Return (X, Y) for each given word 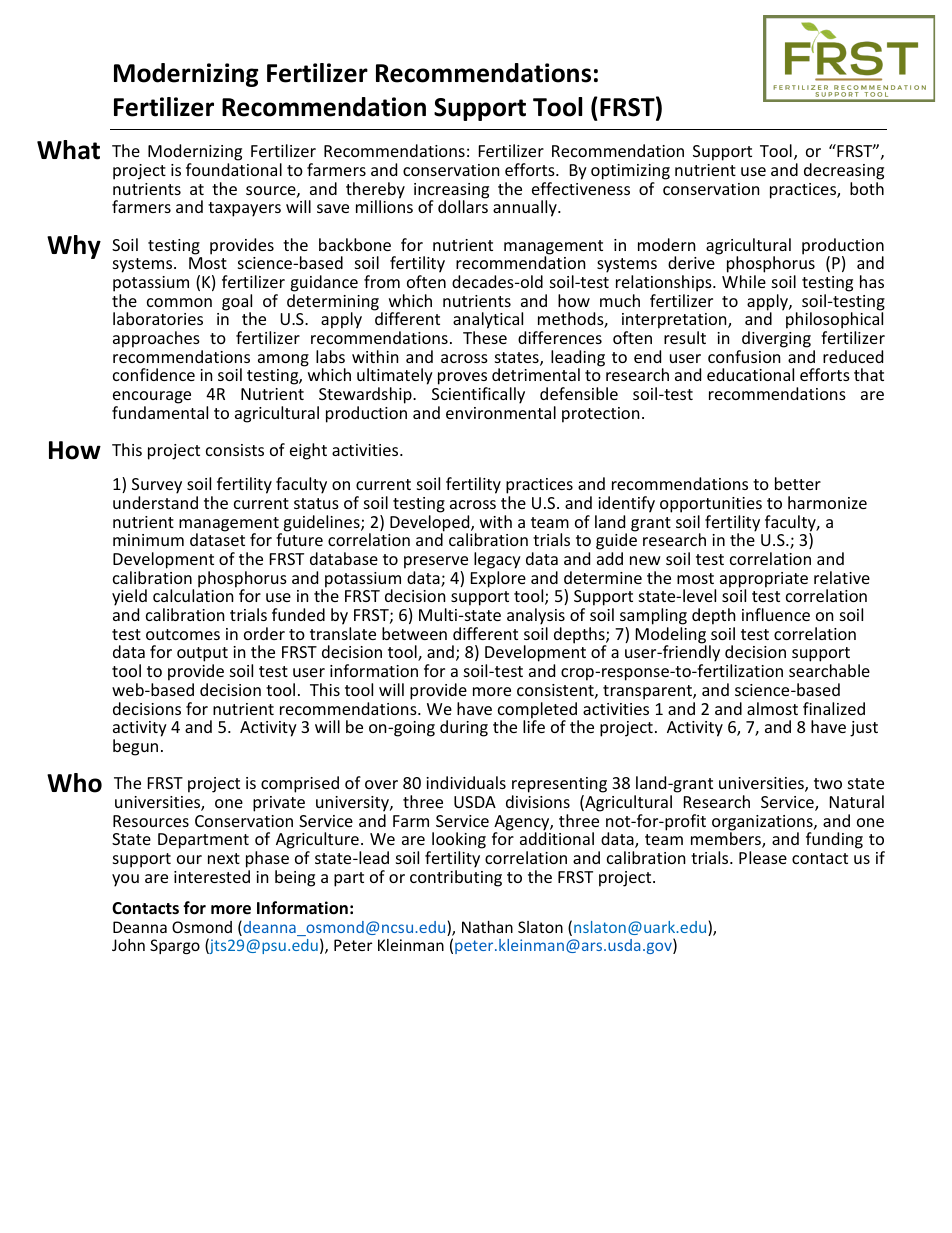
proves (463, 380)
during (464, 728)
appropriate (764, 581)
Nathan (487, 927)
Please (763, 857)
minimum (148, 540)
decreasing (844, 171)
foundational (234, 169)
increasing (451, 192)
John (128, 945)
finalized (834, 708)
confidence (154, 374)
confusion (744, 356)
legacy (497, 560)
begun (135, 747)
